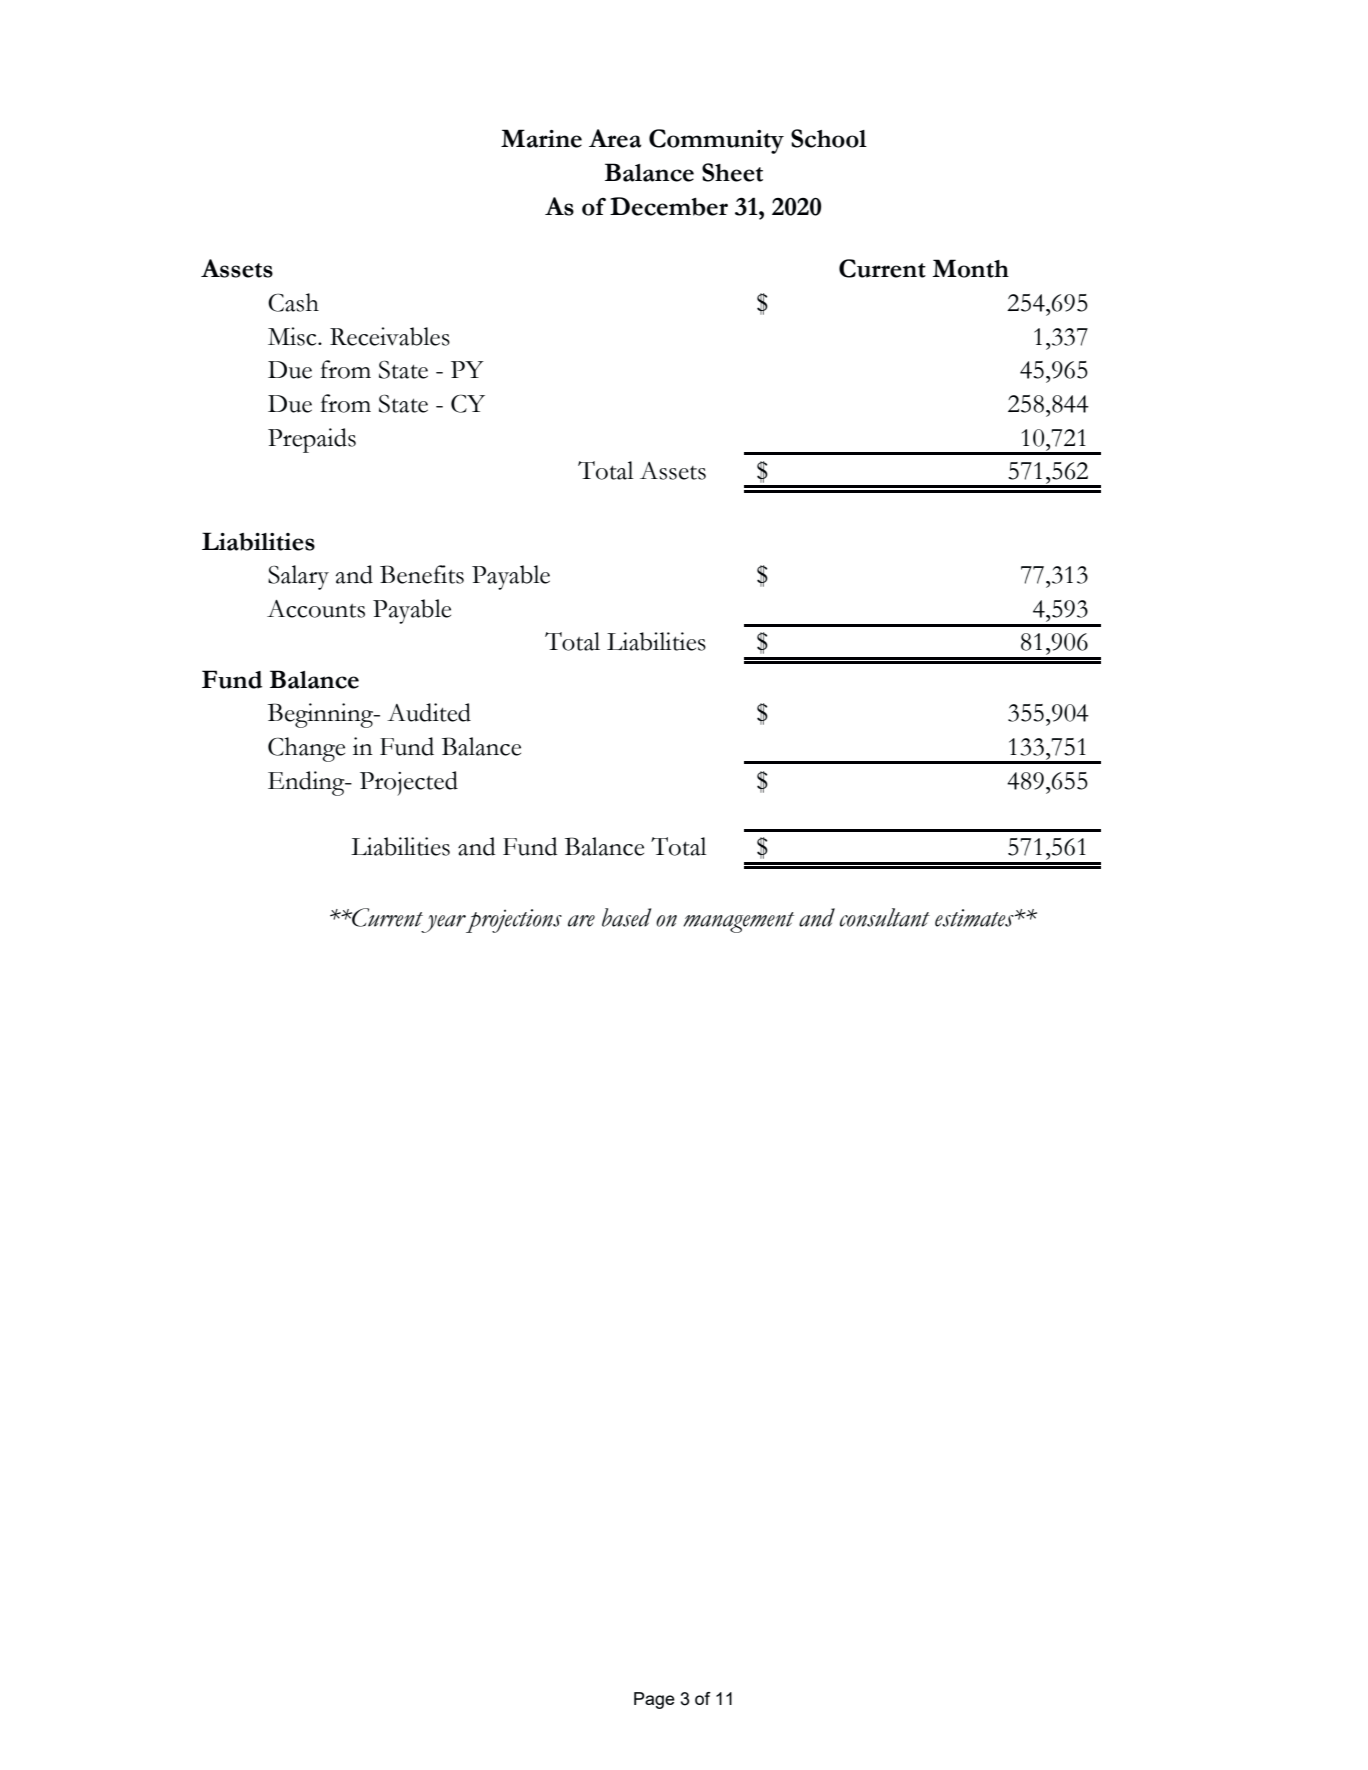 The width and height of the page is (1368, 1770). I want to click on Page, so click(654, 1700).
